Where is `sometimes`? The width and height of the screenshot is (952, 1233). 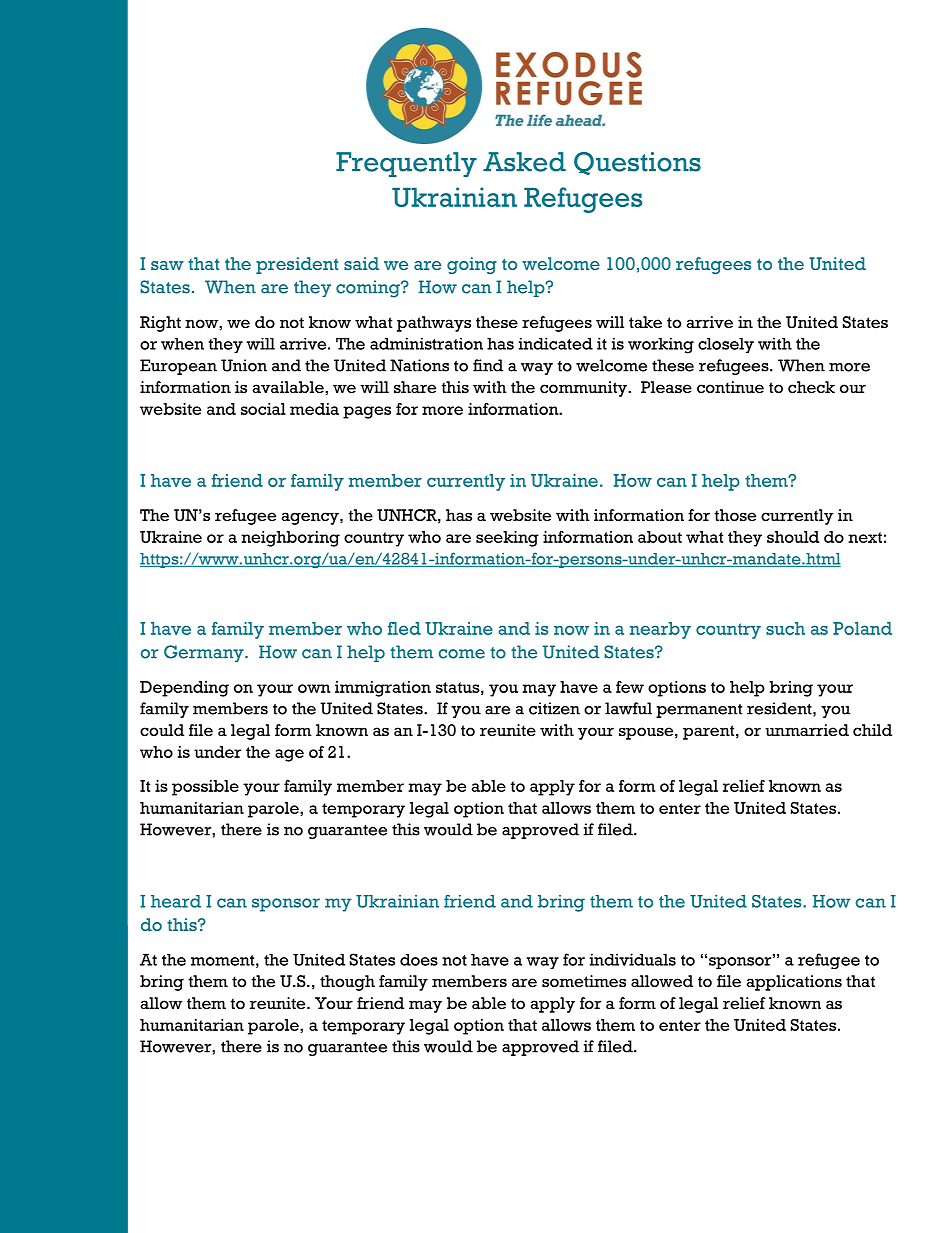 sometimes is located at coordinates (584, 981).
